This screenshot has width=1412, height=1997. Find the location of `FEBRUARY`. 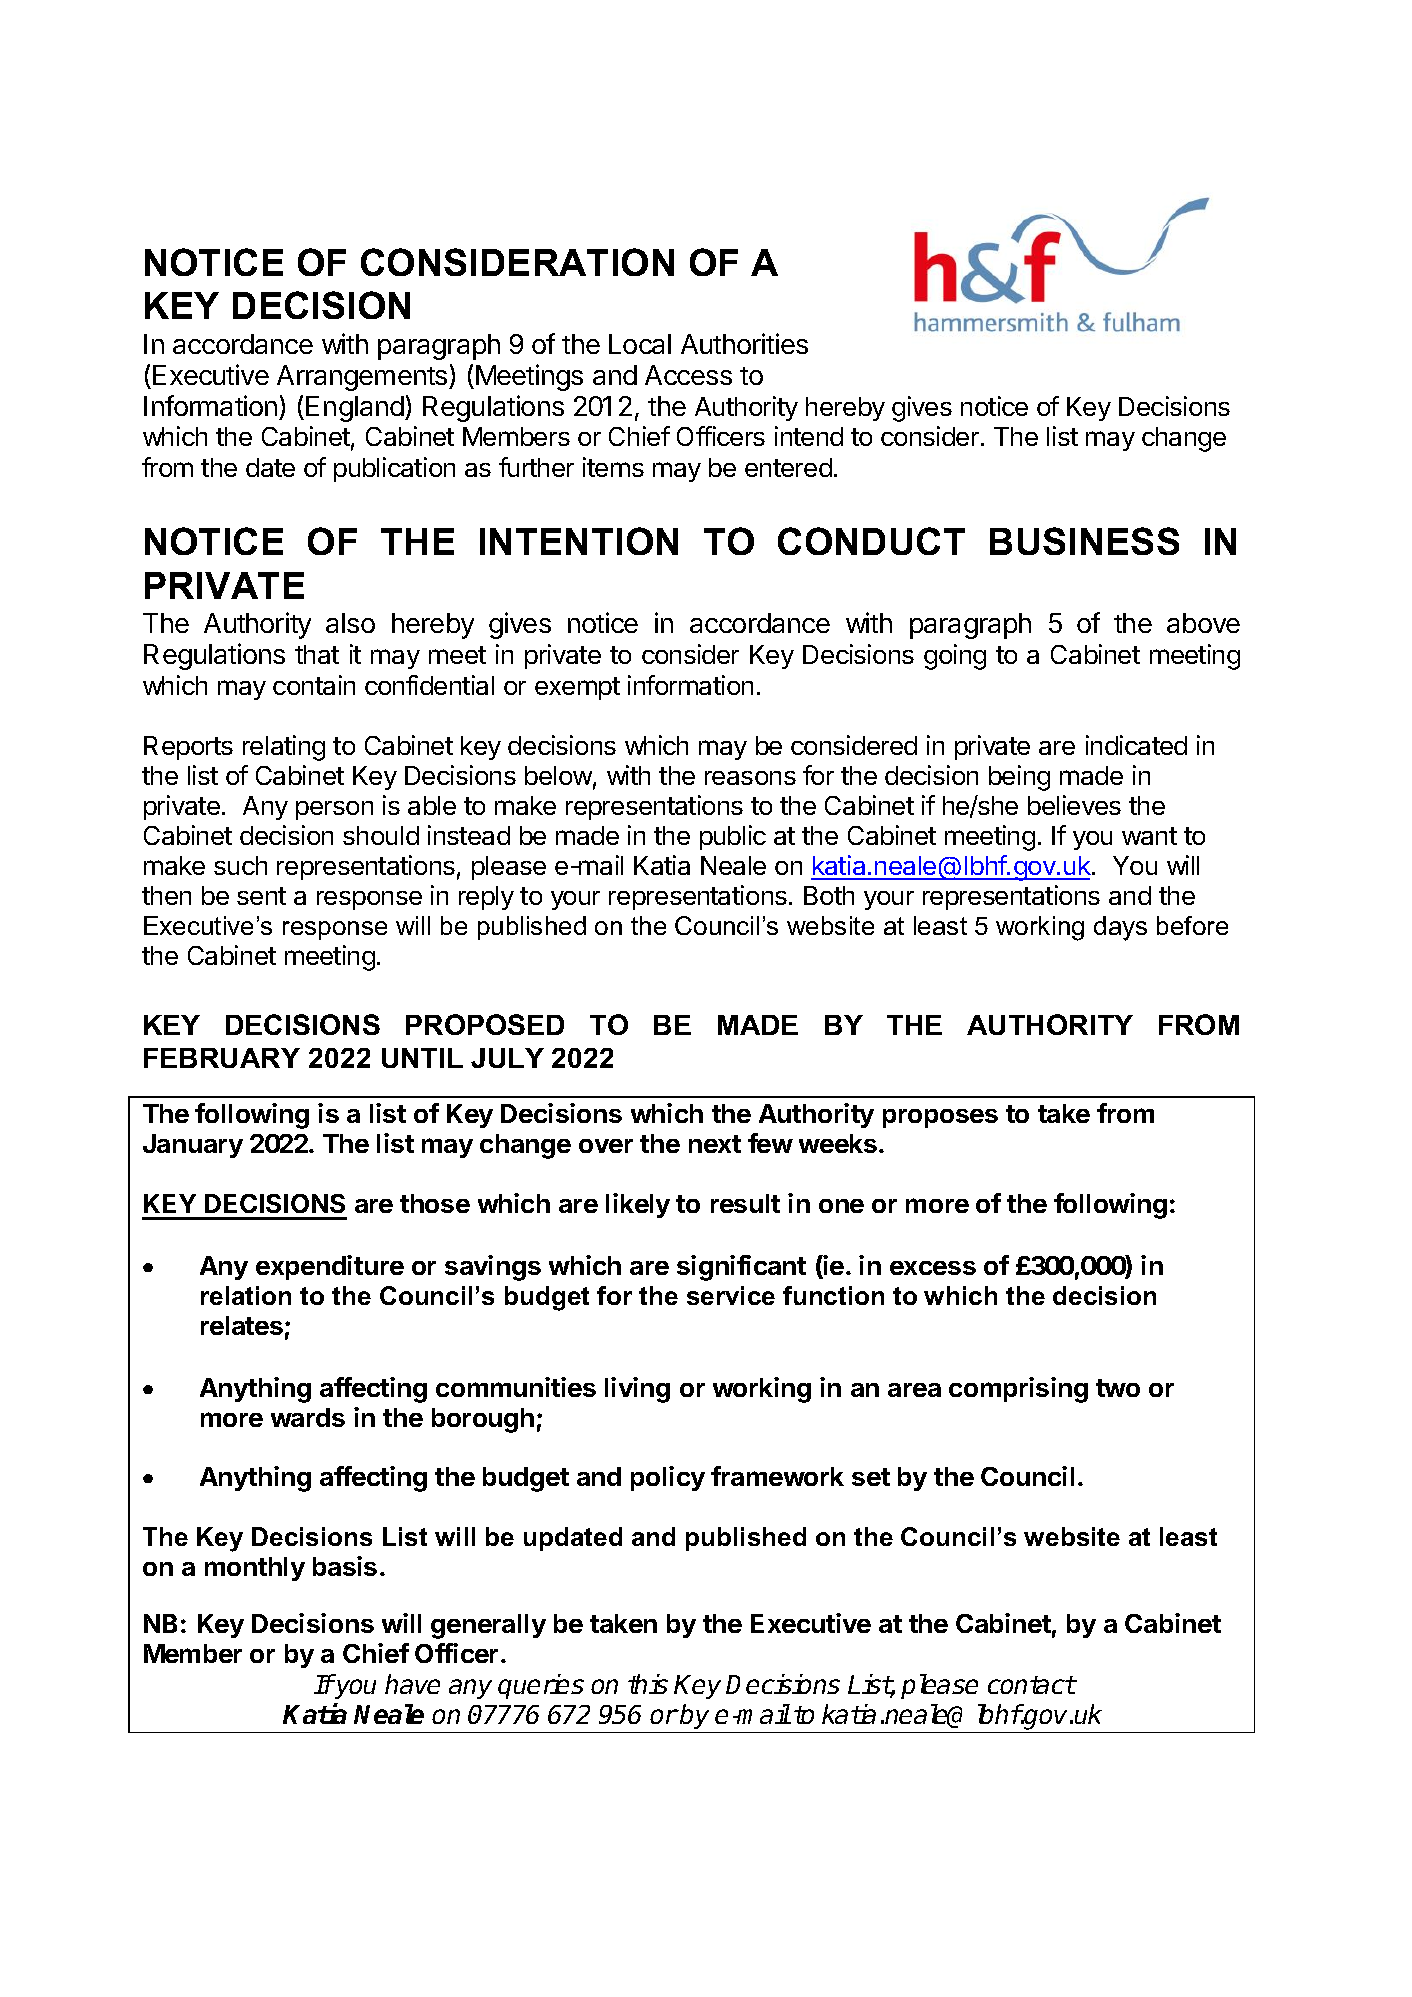

FEBRUARY is located at coordinates (222, 1058).
